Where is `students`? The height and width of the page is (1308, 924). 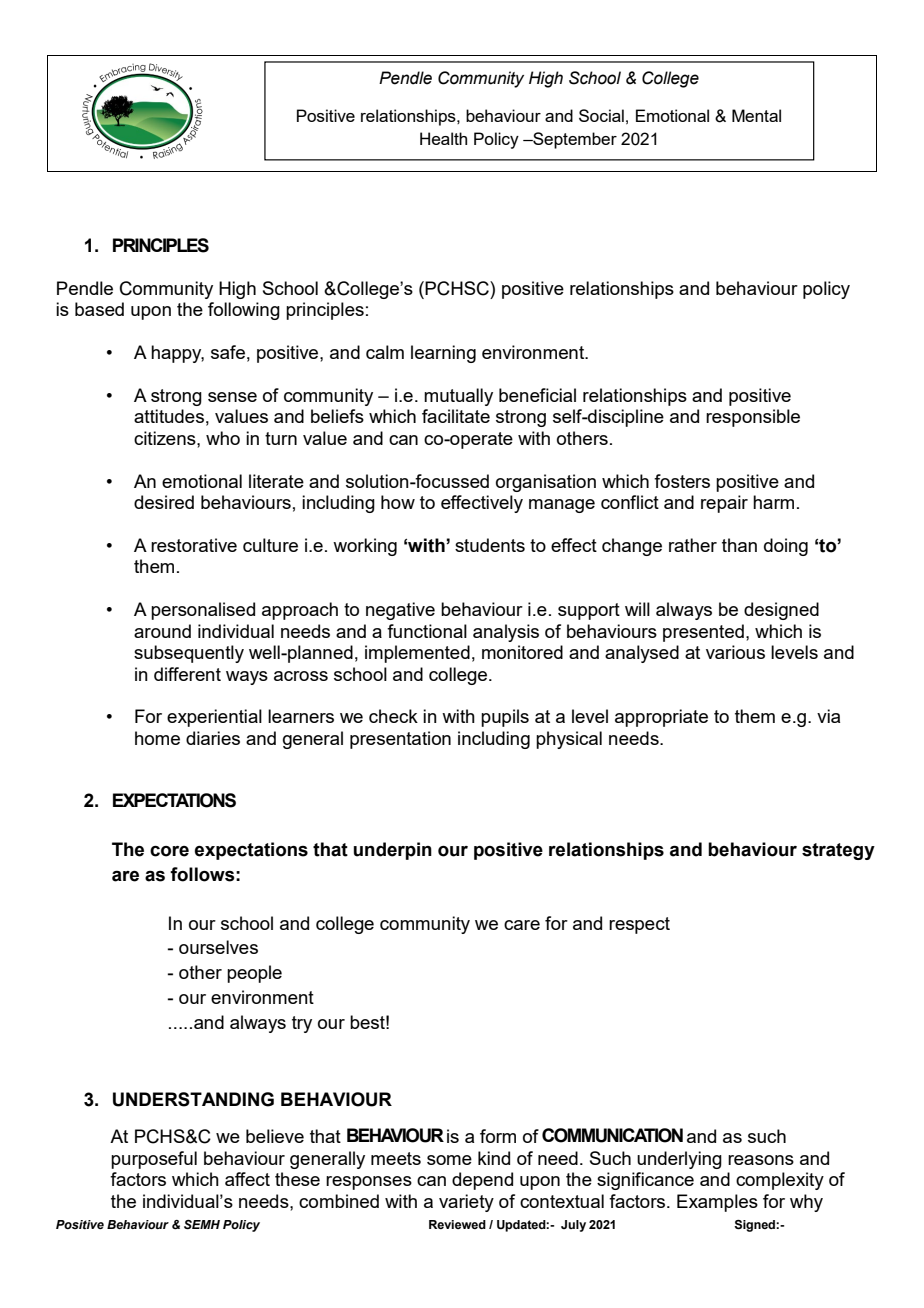 students is located at coordinates (490, 545).
